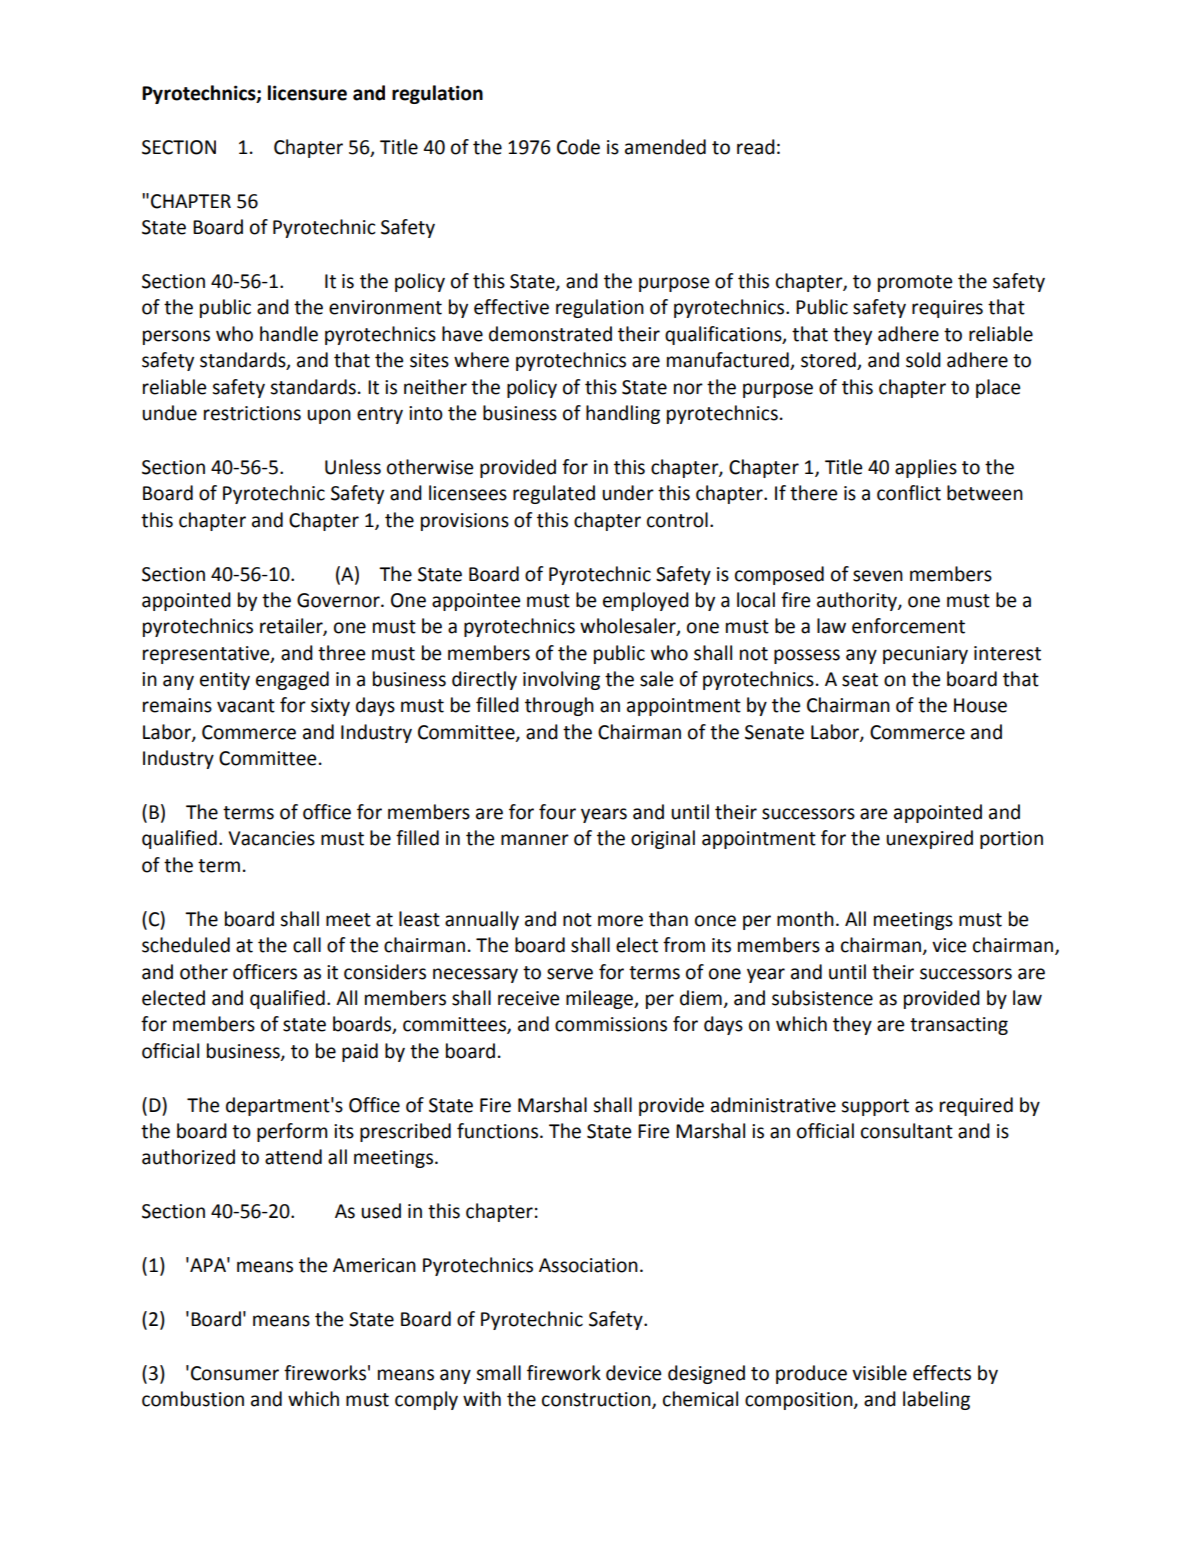 The image size is (1202, 1556). I want to click on House, so click(980, 705).
